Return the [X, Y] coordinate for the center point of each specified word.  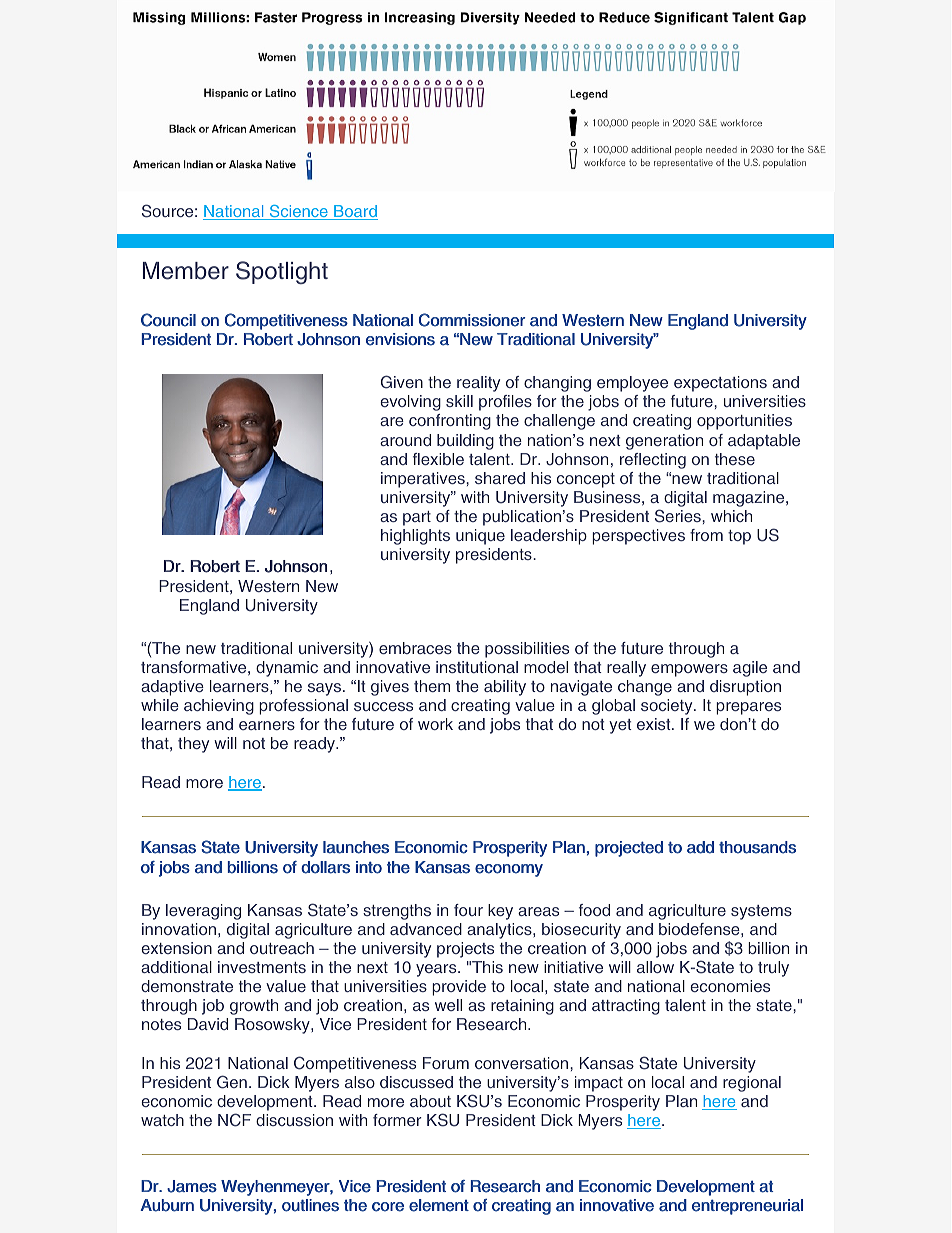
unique [480, 537]
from [706, 535]
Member [186, 271]
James [192, 1186]
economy [509, 870]
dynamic [287, 669]
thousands [757, 847]
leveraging [203, 912]
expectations [720, 384]
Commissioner [472, 320]
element [439, 1205]
